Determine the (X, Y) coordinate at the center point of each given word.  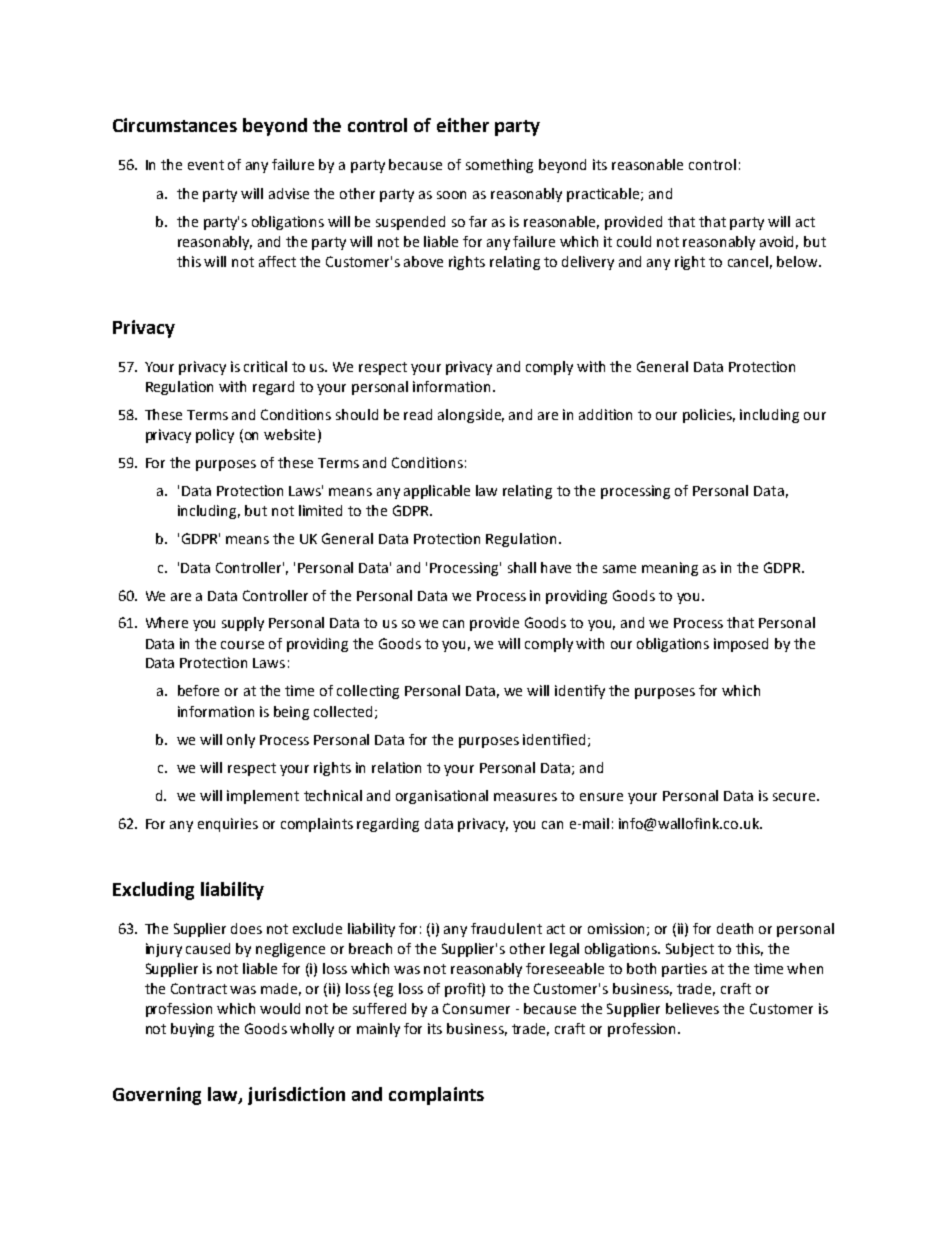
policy (215, 436)
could (634, 241)
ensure (601, 797)
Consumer (476, 1008)
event (206, 165)
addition (605, 414)
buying (192, 1030)
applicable (437, 492)
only (241, 741)
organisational (442, 797)
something (499, 166)
